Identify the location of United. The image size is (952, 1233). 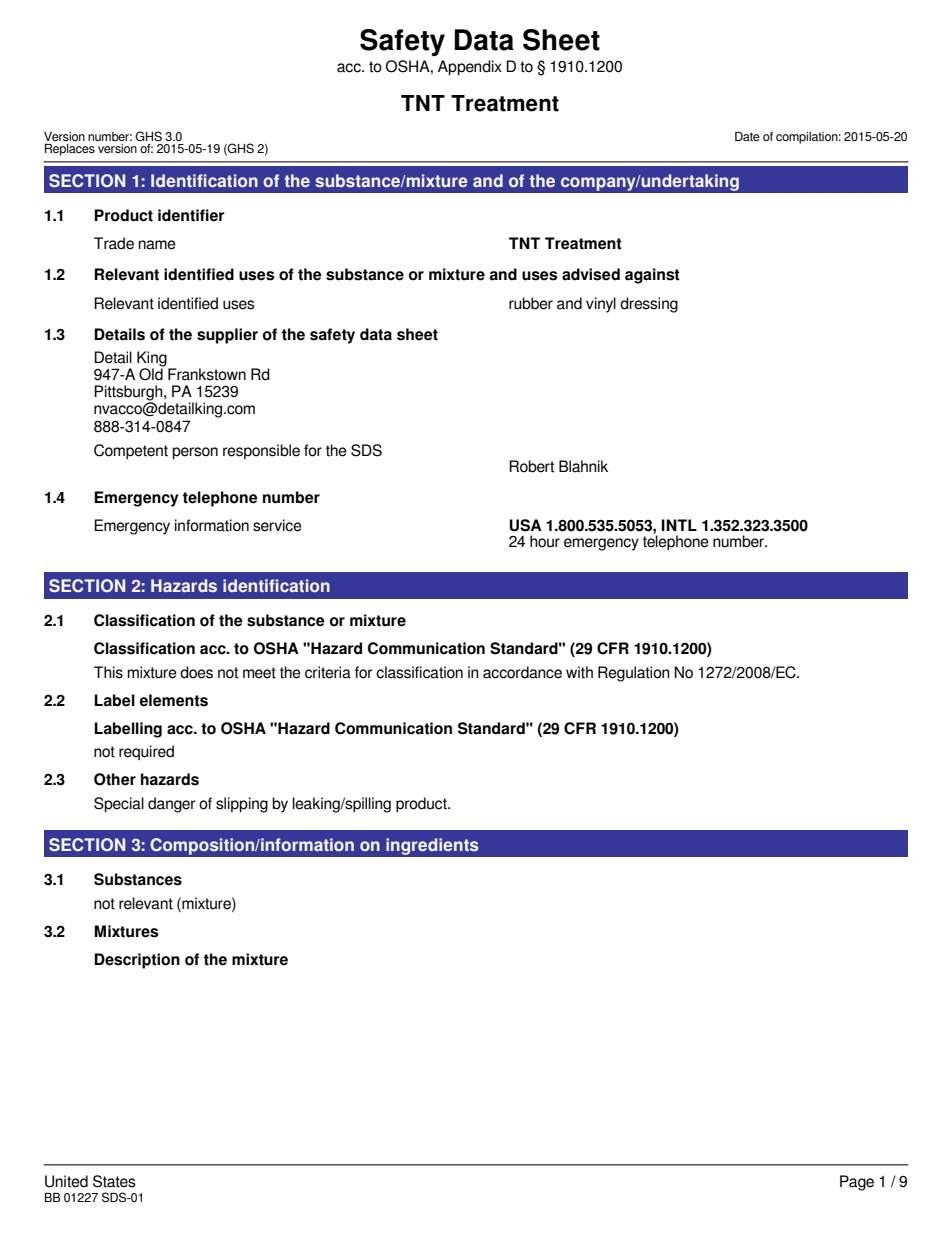
(66, 1181).
